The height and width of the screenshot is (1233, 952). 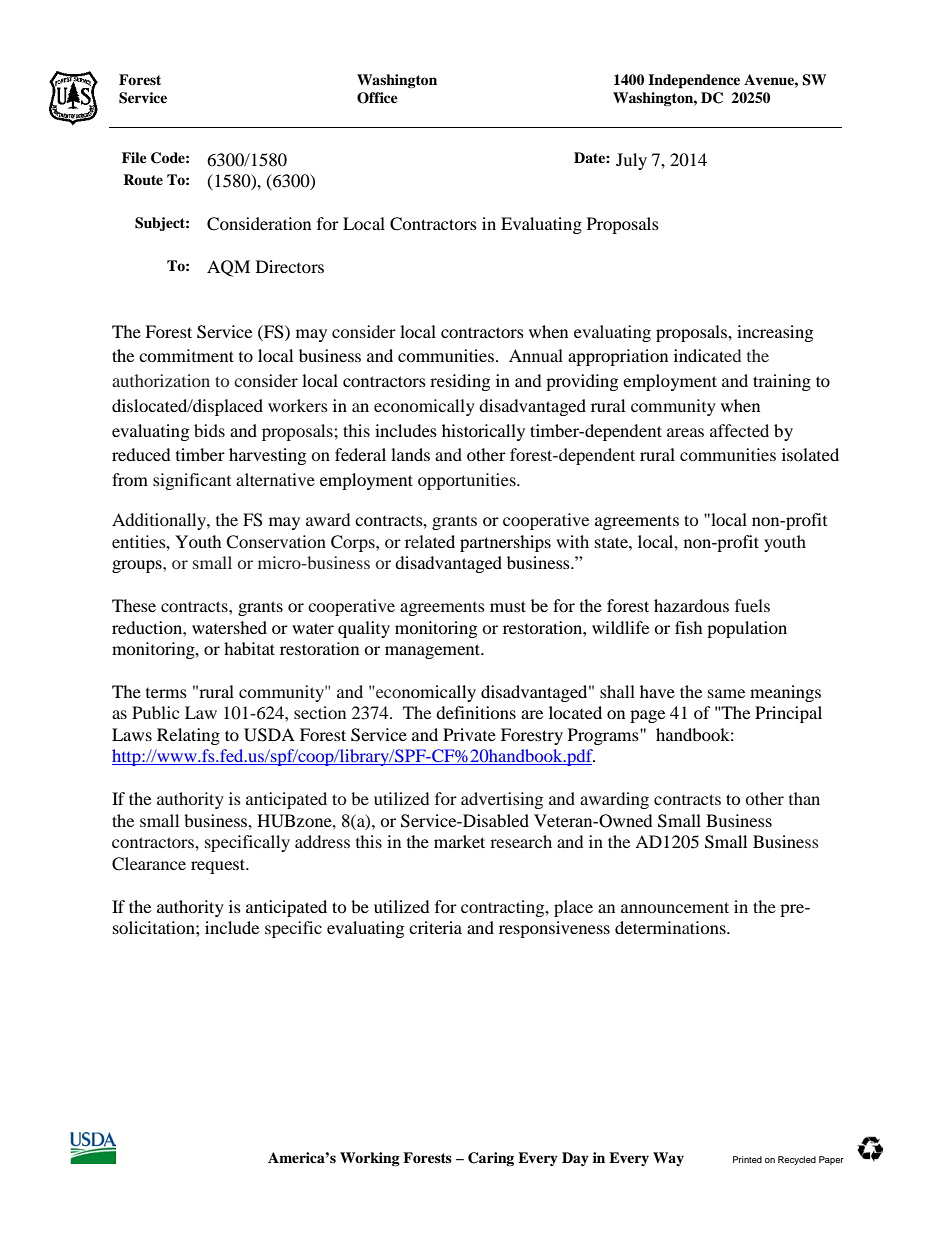 I want to click on Working, so click(x=370, y=1159).
